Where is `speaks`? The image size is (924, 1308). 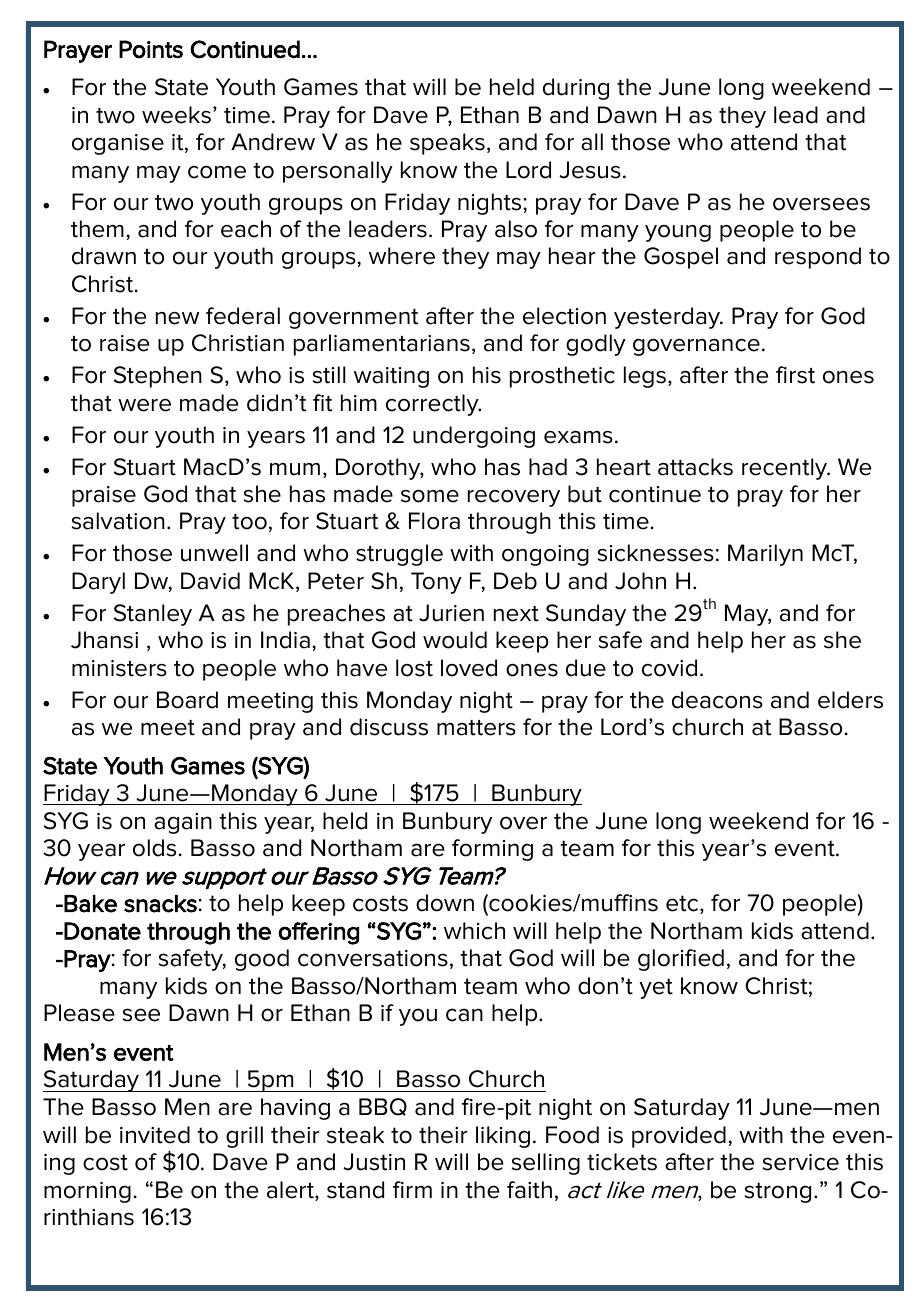 speaks is located at coordinates (447, 144).
